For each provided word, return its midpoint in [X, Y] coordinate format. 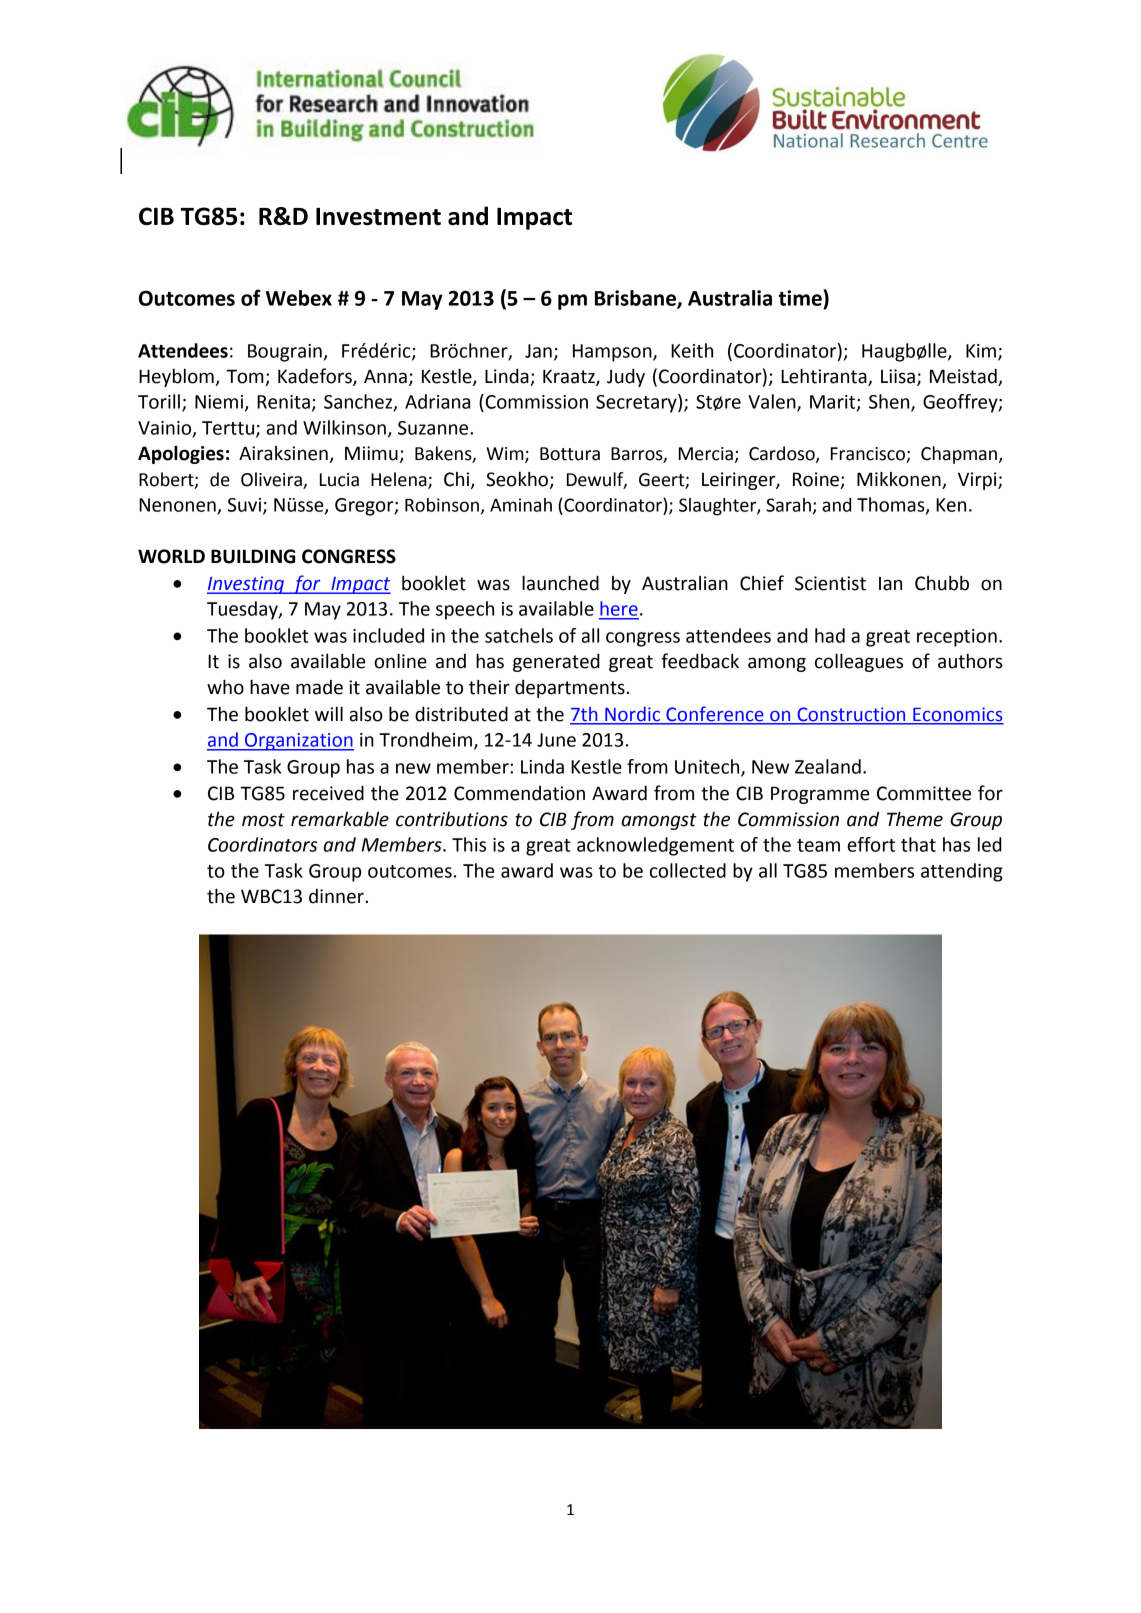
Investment [378, 216]
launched [560, 583]
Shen [890, 402]
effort [871, 844]
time [801, 297]
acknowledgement [655, 846]
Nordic [632, 714]
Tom [245, 376]
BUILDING [253, 556]
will [329, 713]
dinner [337, 896]
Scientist [830, 583]
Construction [851, 714]
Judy [626, 377]
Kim [981, 351]
